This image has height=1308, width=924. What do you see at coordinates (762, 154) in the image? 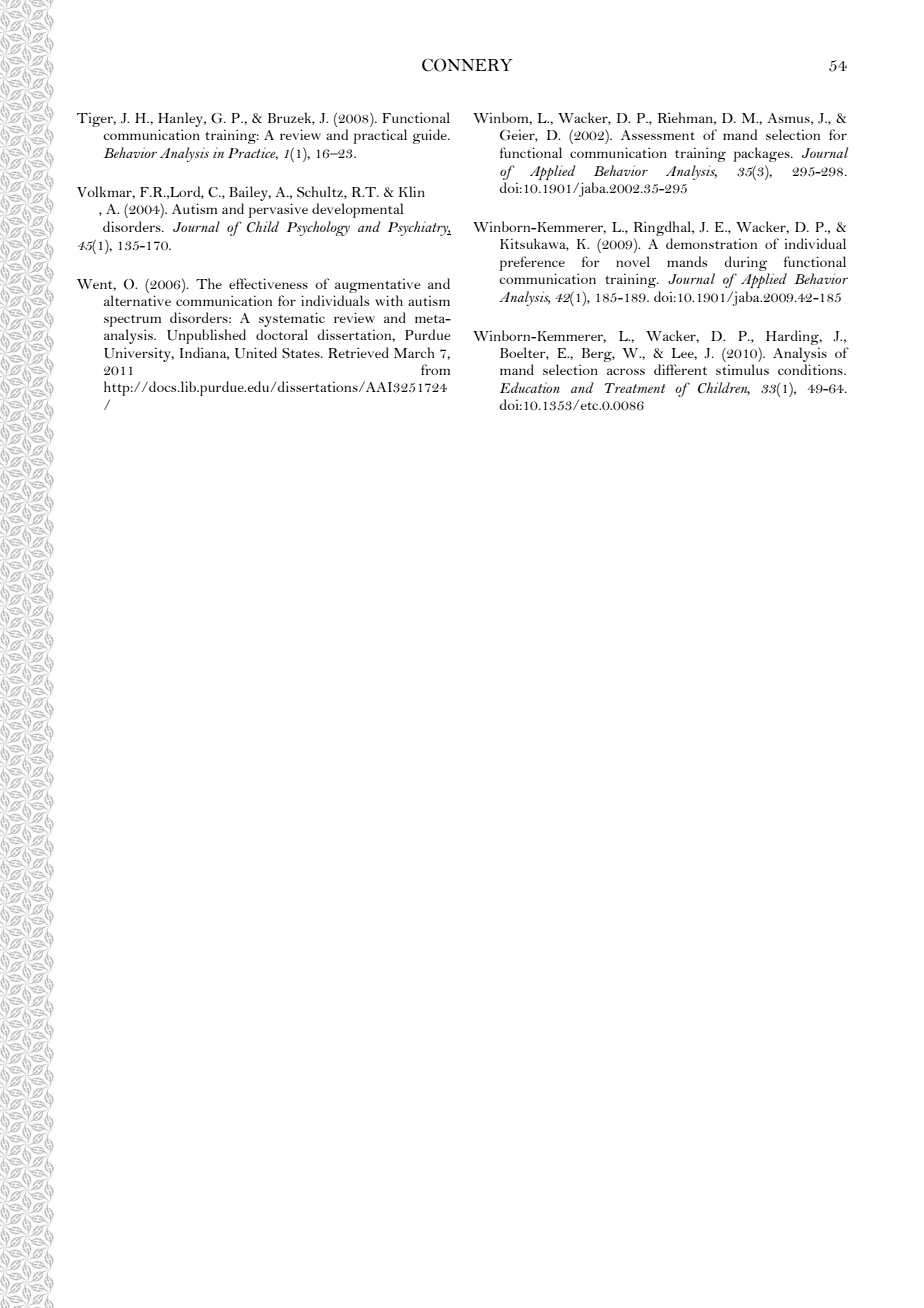
I see `packages` at bounding box center [762, 154].
